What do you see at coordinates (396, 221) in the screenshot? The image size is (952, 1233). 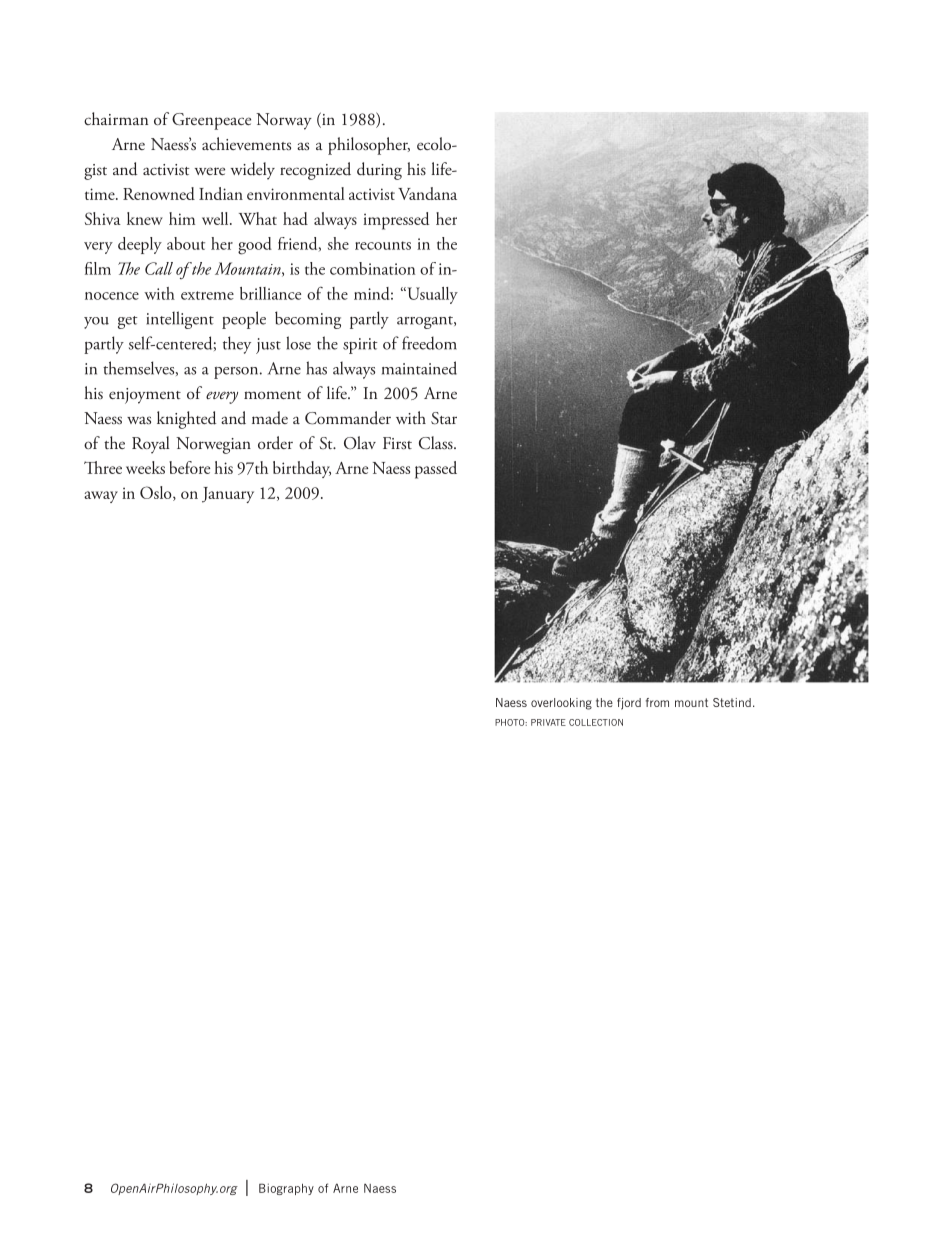 I see `impressed` at bounding box center [396, 221].
